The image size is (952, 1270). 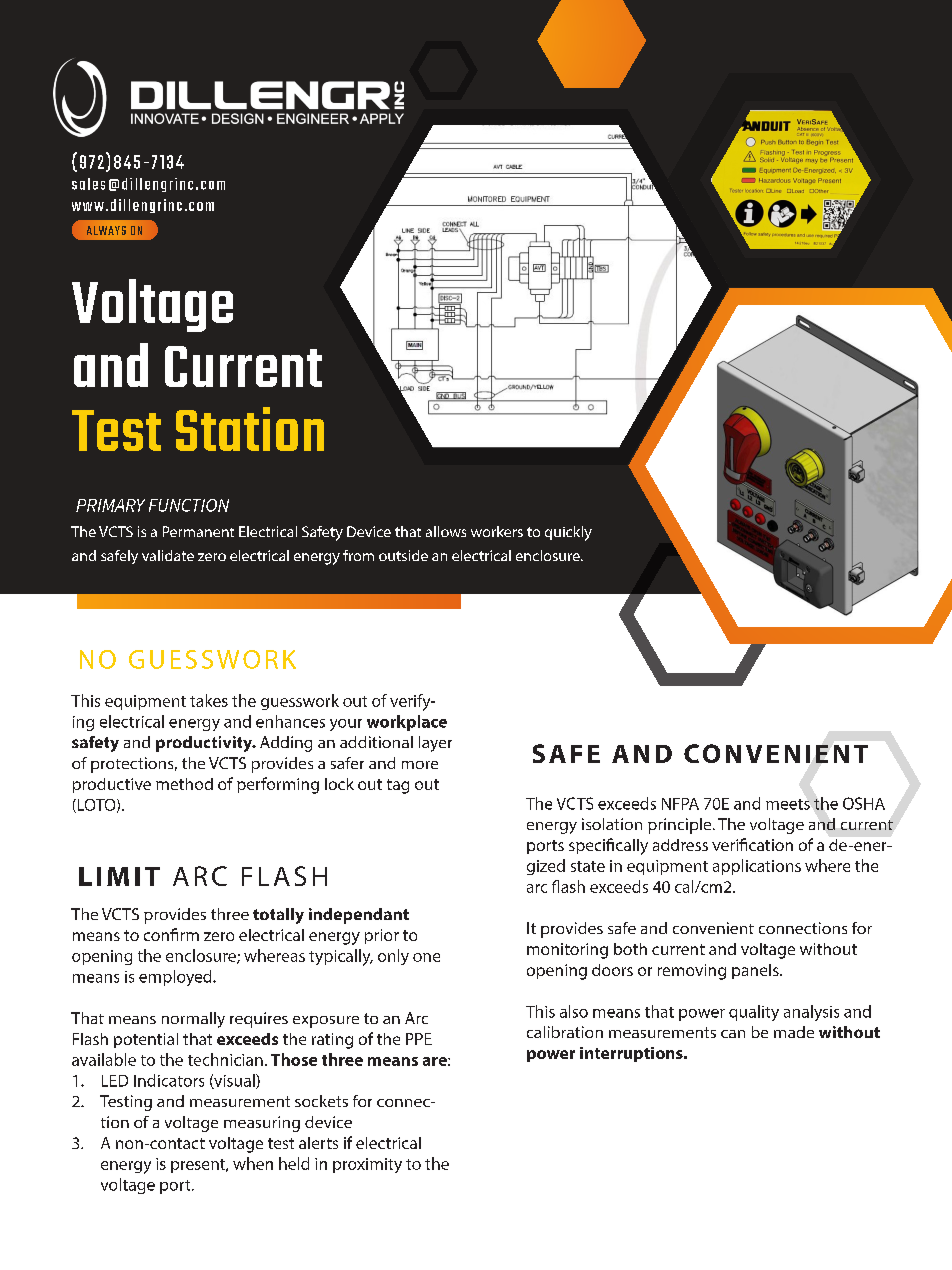 I want to click on ALWAYS, so click(x=106, y=230).
